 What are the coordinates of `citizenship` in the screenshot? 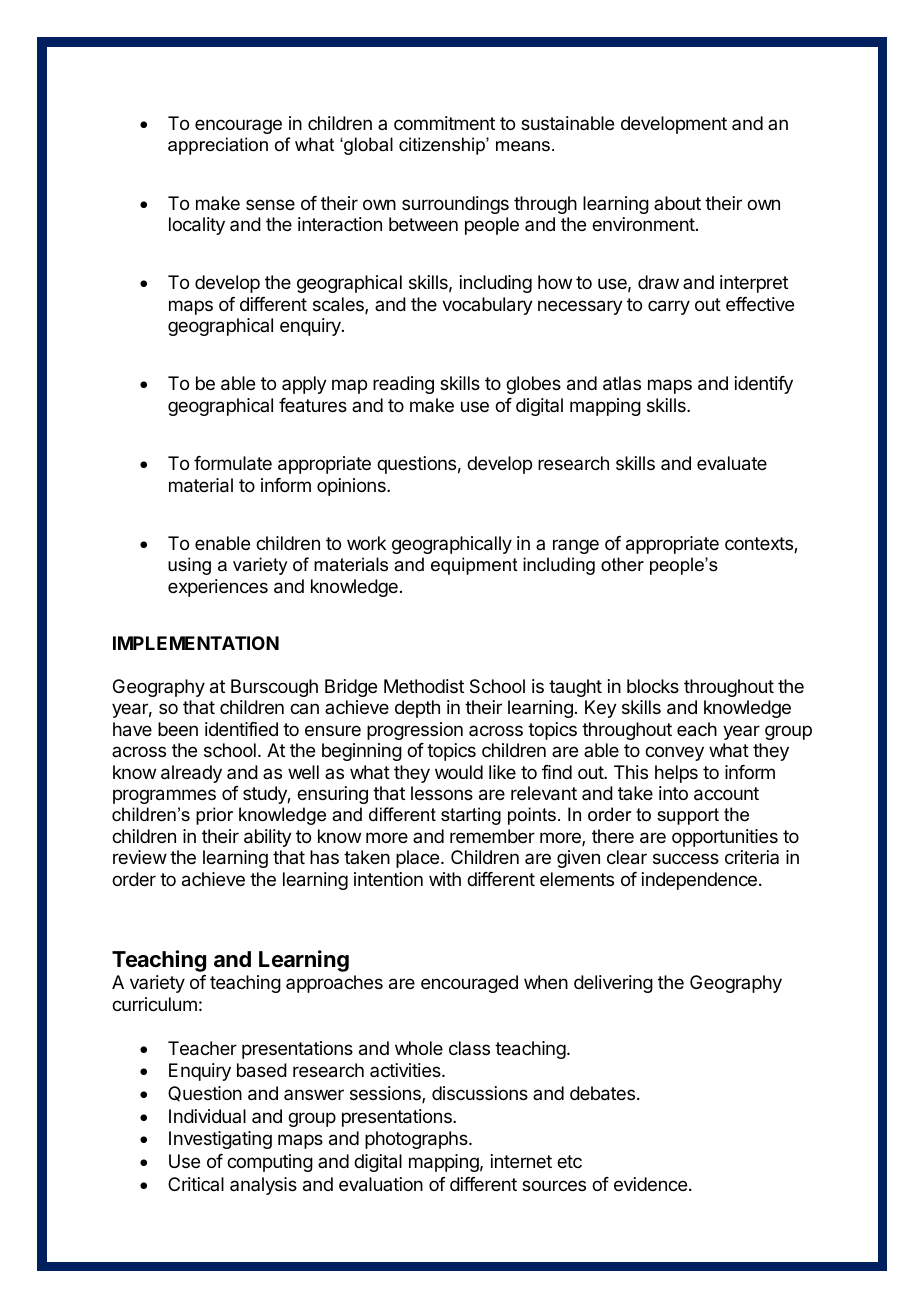 It's located at (443, 146).
